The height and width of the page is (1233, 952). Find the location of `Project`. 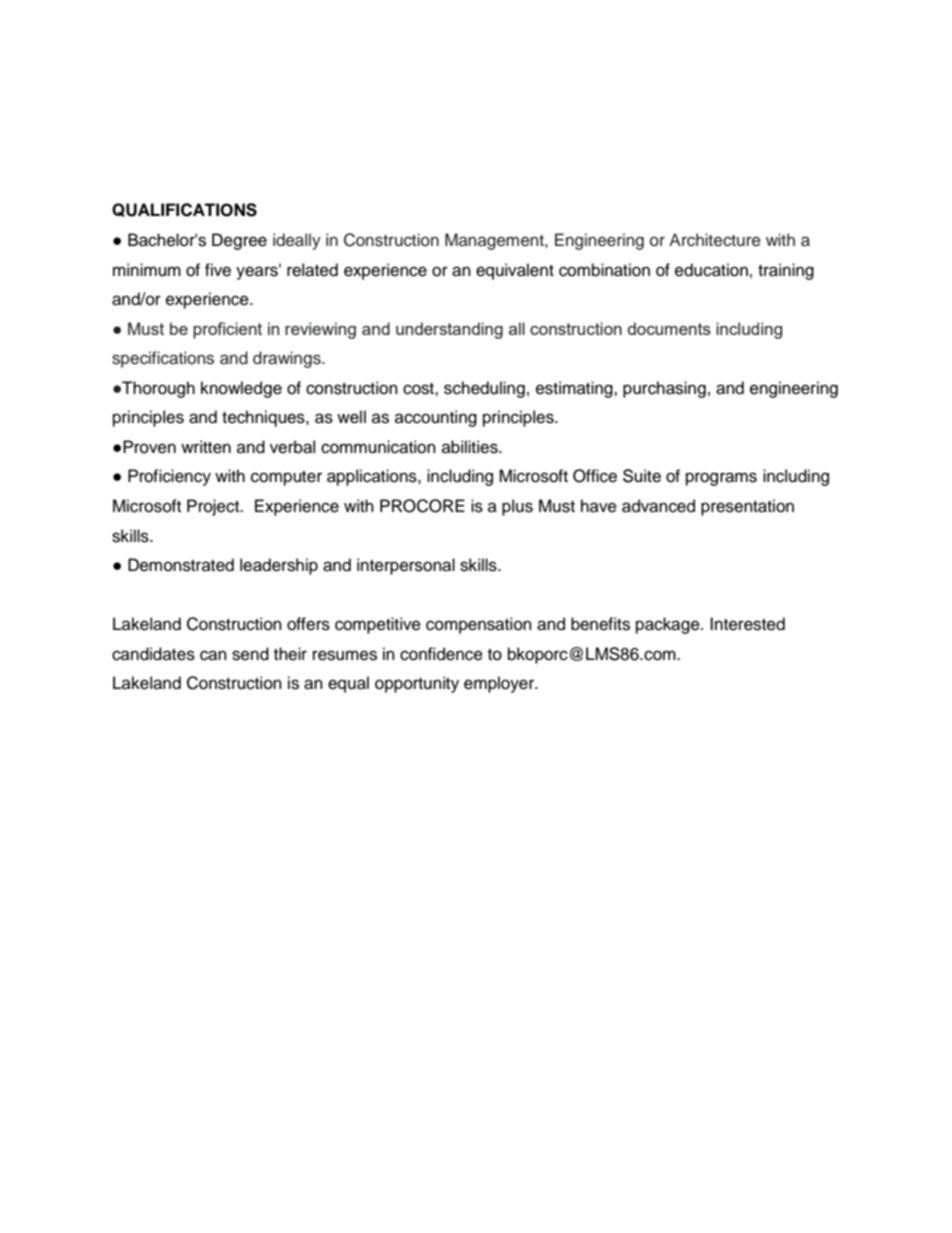

Project is located at coordinates (214, 507).
